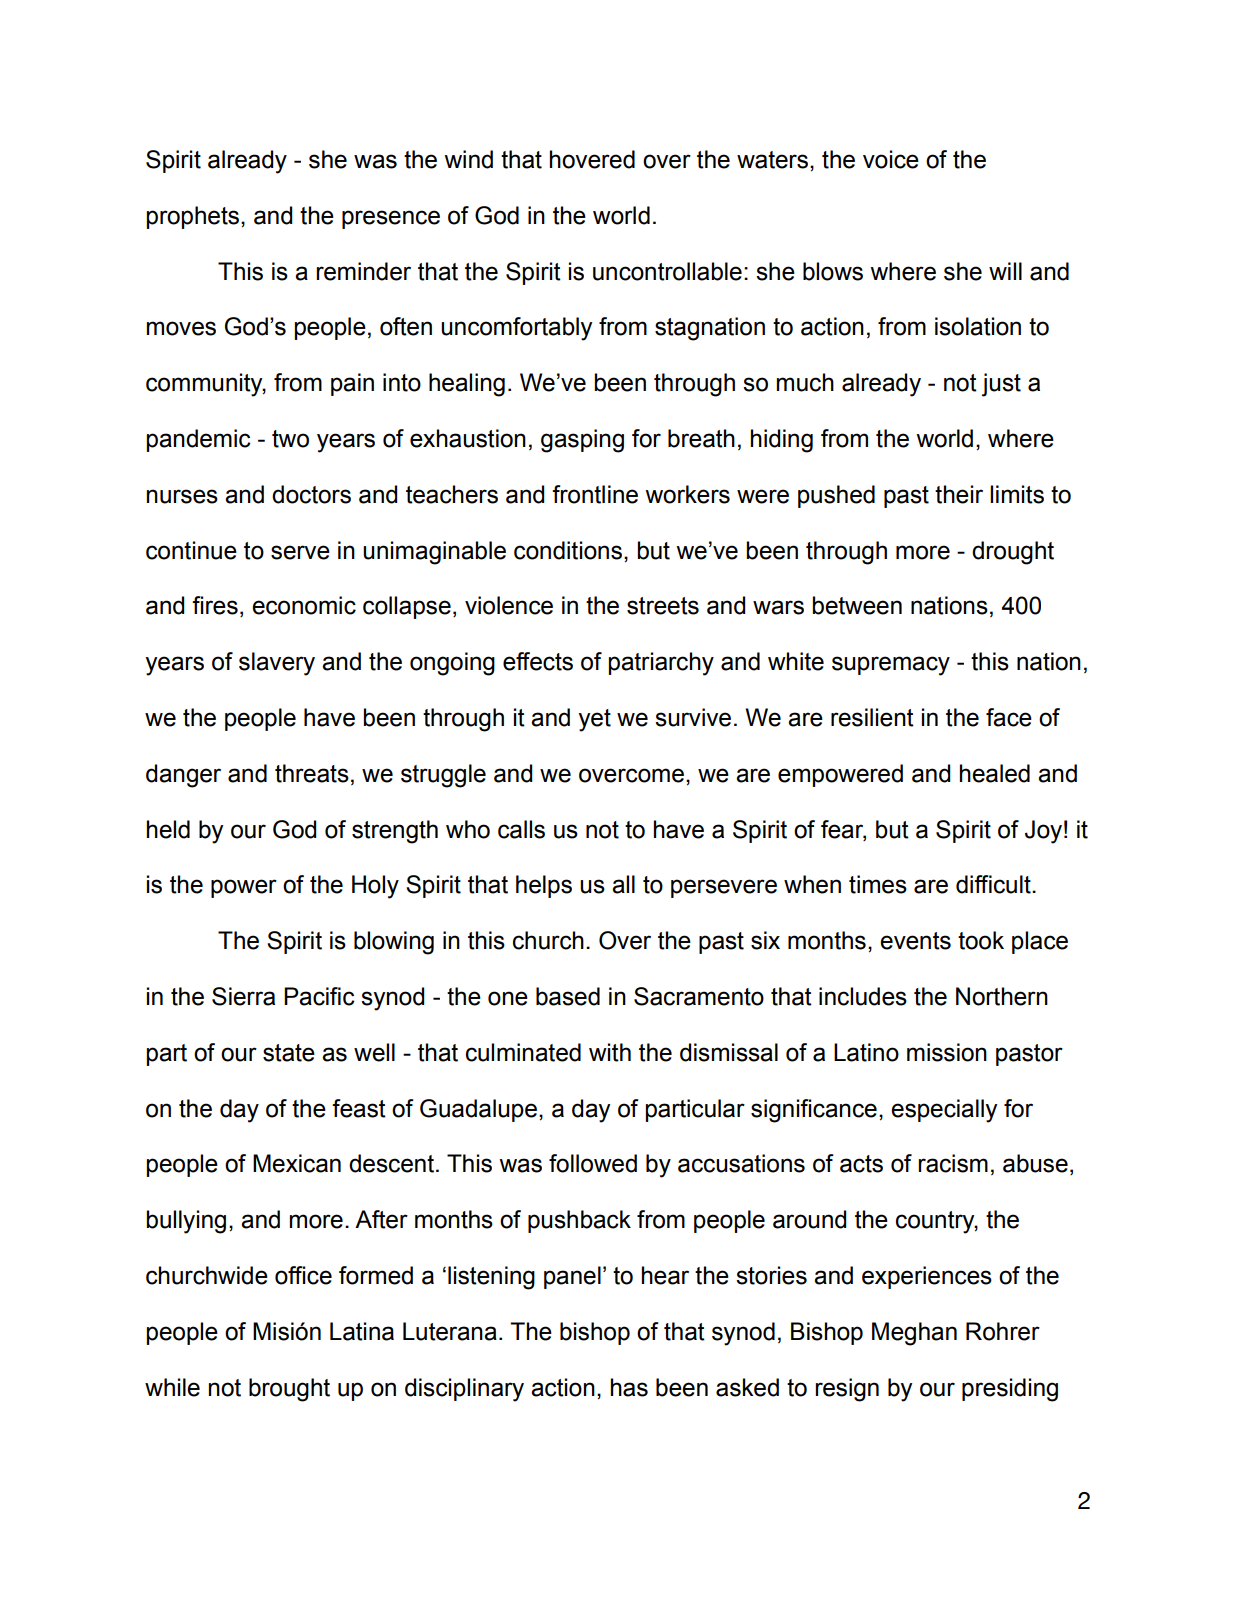  What do you see at coordinates (914, 1334) in the page?
I see `Meghan` at bounding box center [914, 1334].
